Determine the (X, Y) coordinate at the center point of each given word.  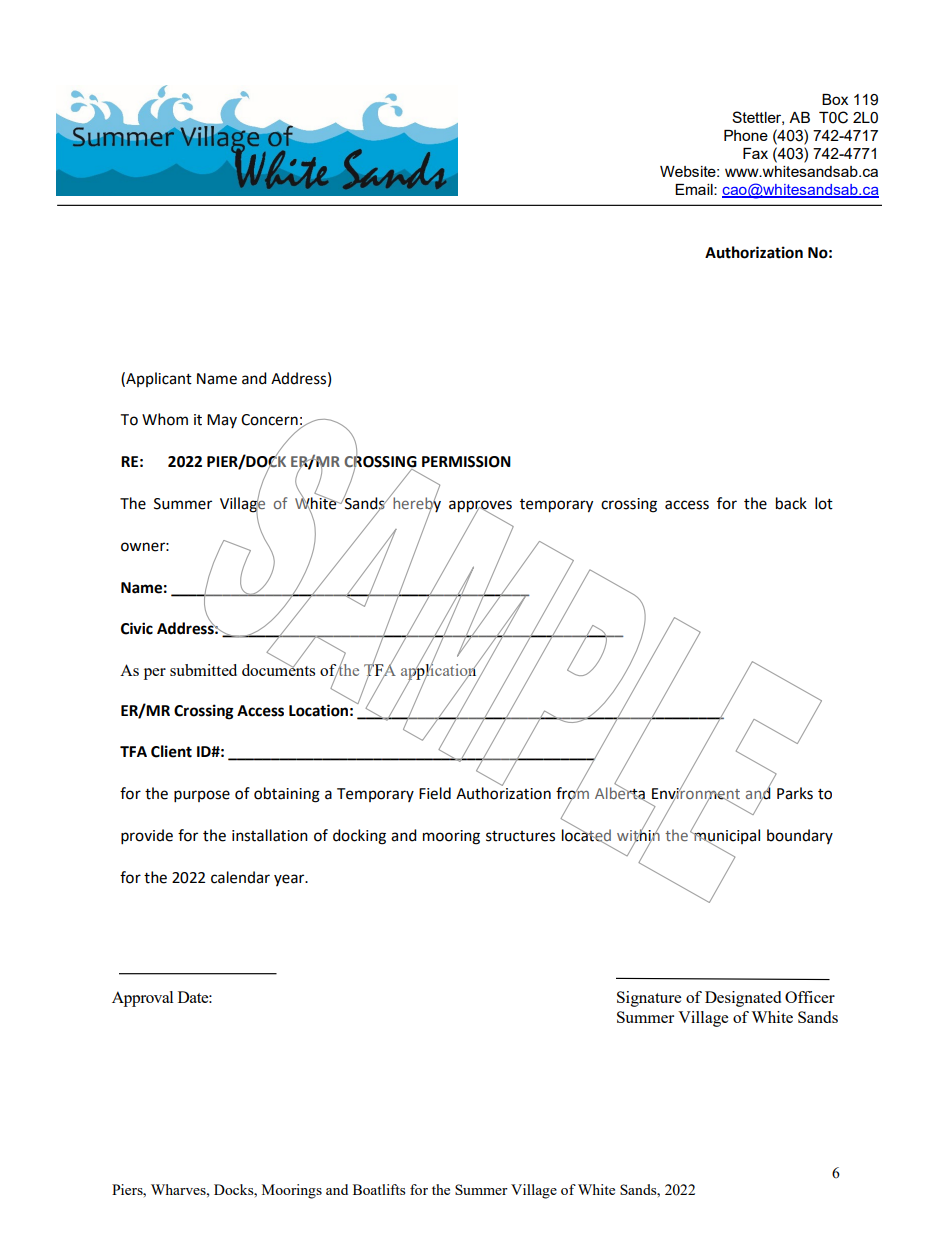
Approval (142, 999)
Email (695, 189)
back (791, 503)
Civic (137, 628)
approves (480, 507)
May (222, 421)
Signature (649, 999)
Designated (743, 999)
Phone (746, 135)
